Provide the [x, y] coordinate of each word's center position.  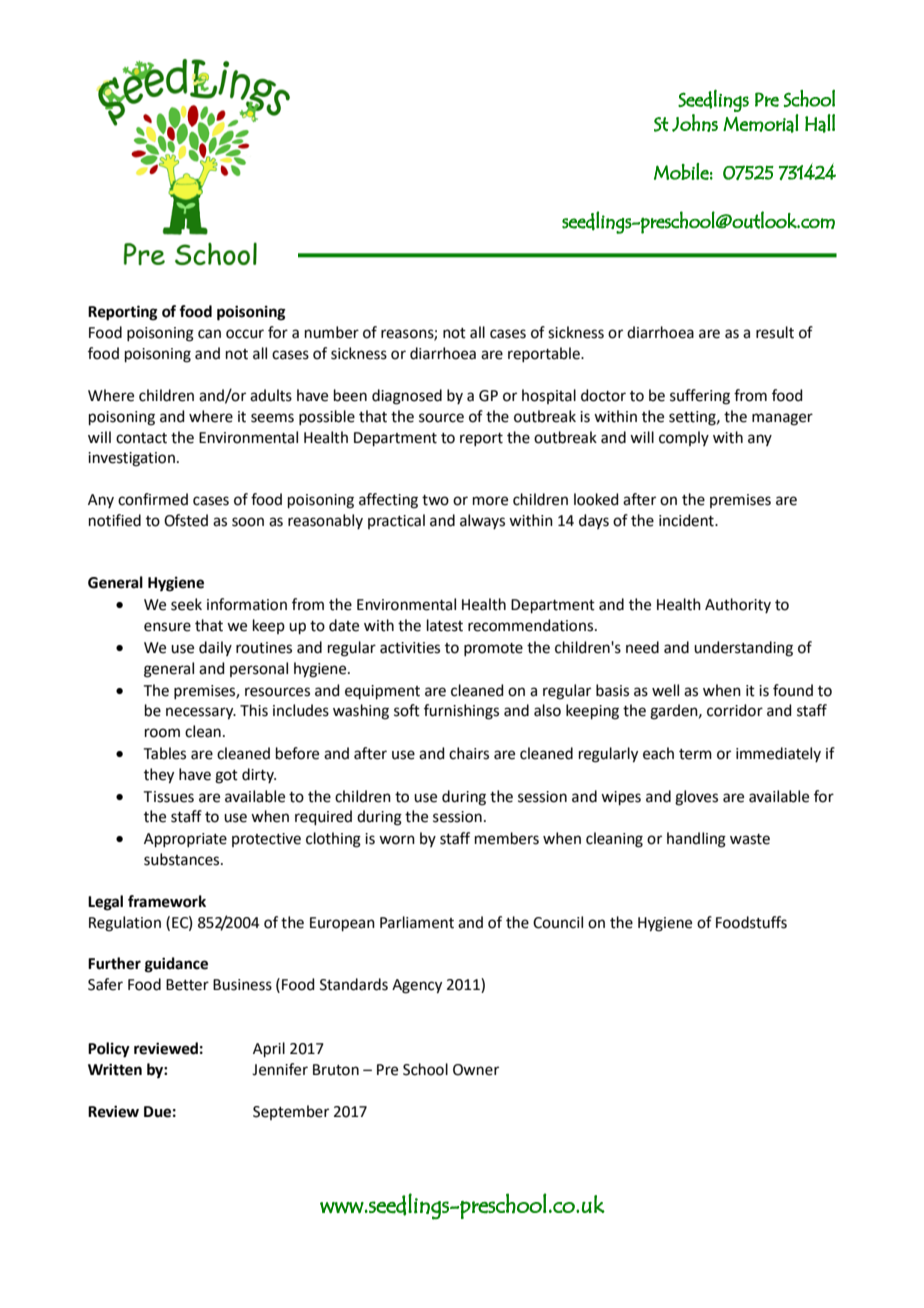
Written [115, 1069]
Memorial [761, 123]
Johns [695, 123]
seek [186, 604]
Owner [476, 1070]
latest [445, 625]
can [209, 334]
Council [558, 922]
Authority [738, 605]
